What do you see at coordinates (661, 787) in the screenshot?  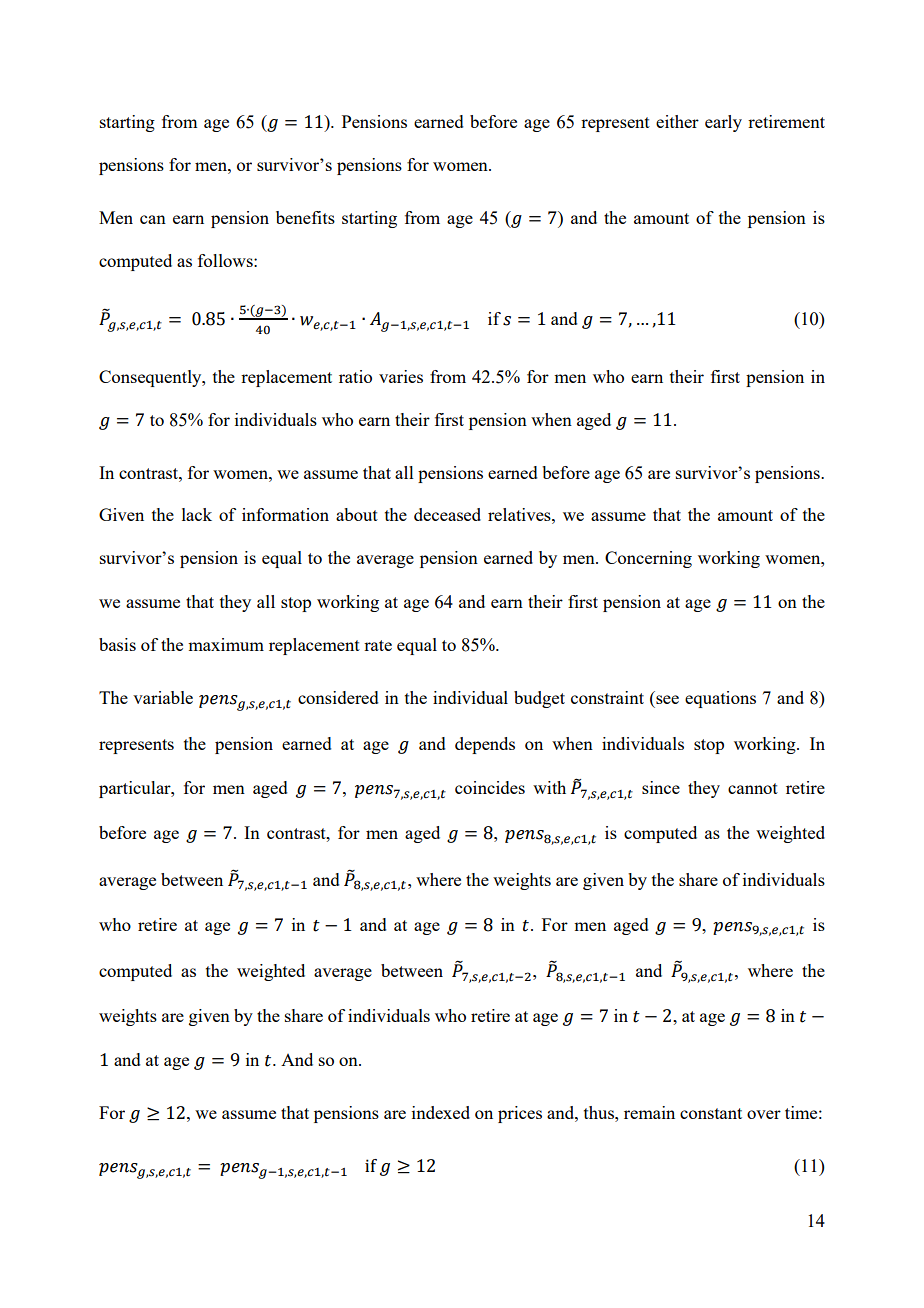 I see `since` at bounding box center [661, 787].
